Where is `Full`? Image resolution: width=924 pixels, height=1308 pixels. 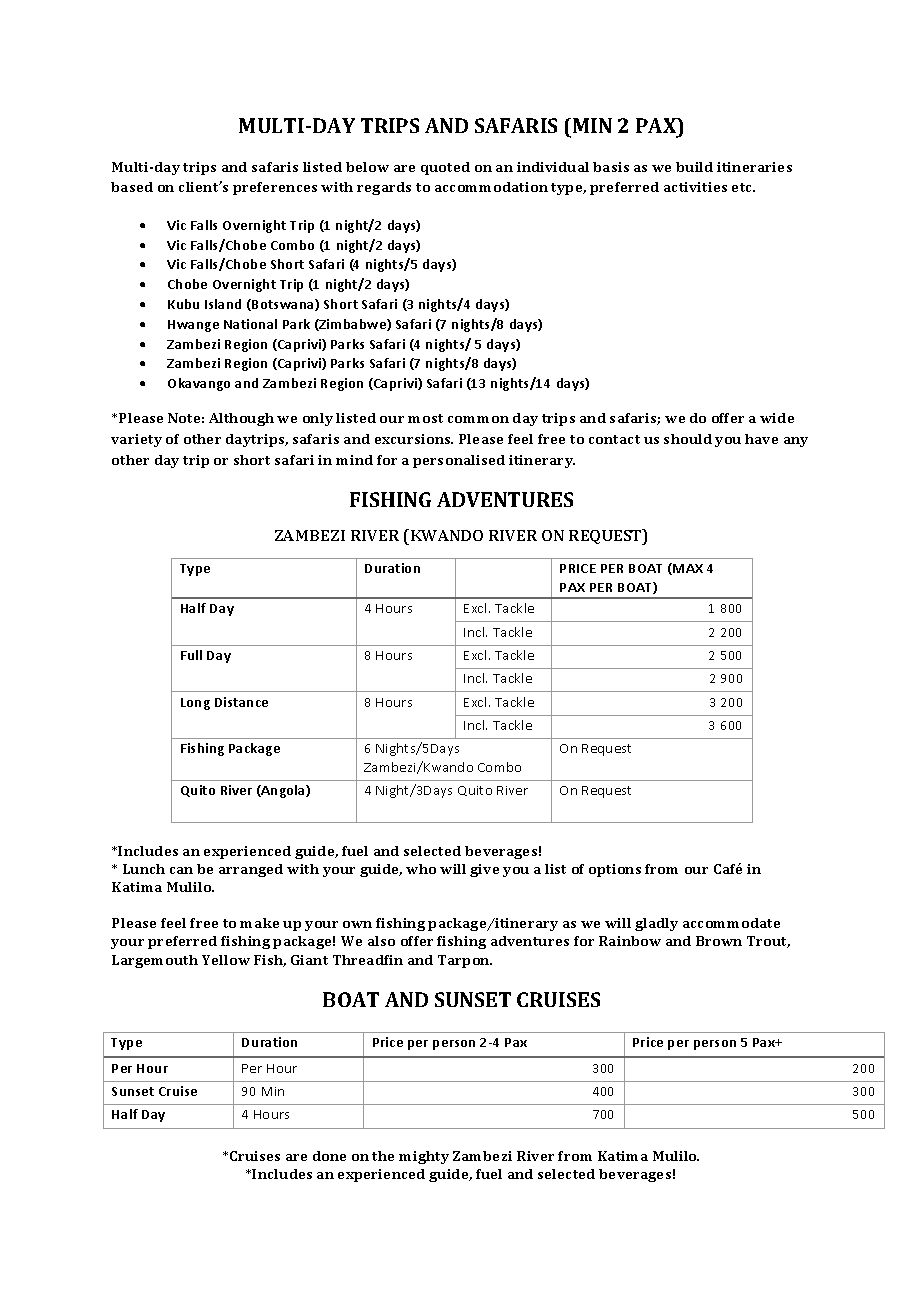
Full is located at coordinates (191, 655).
